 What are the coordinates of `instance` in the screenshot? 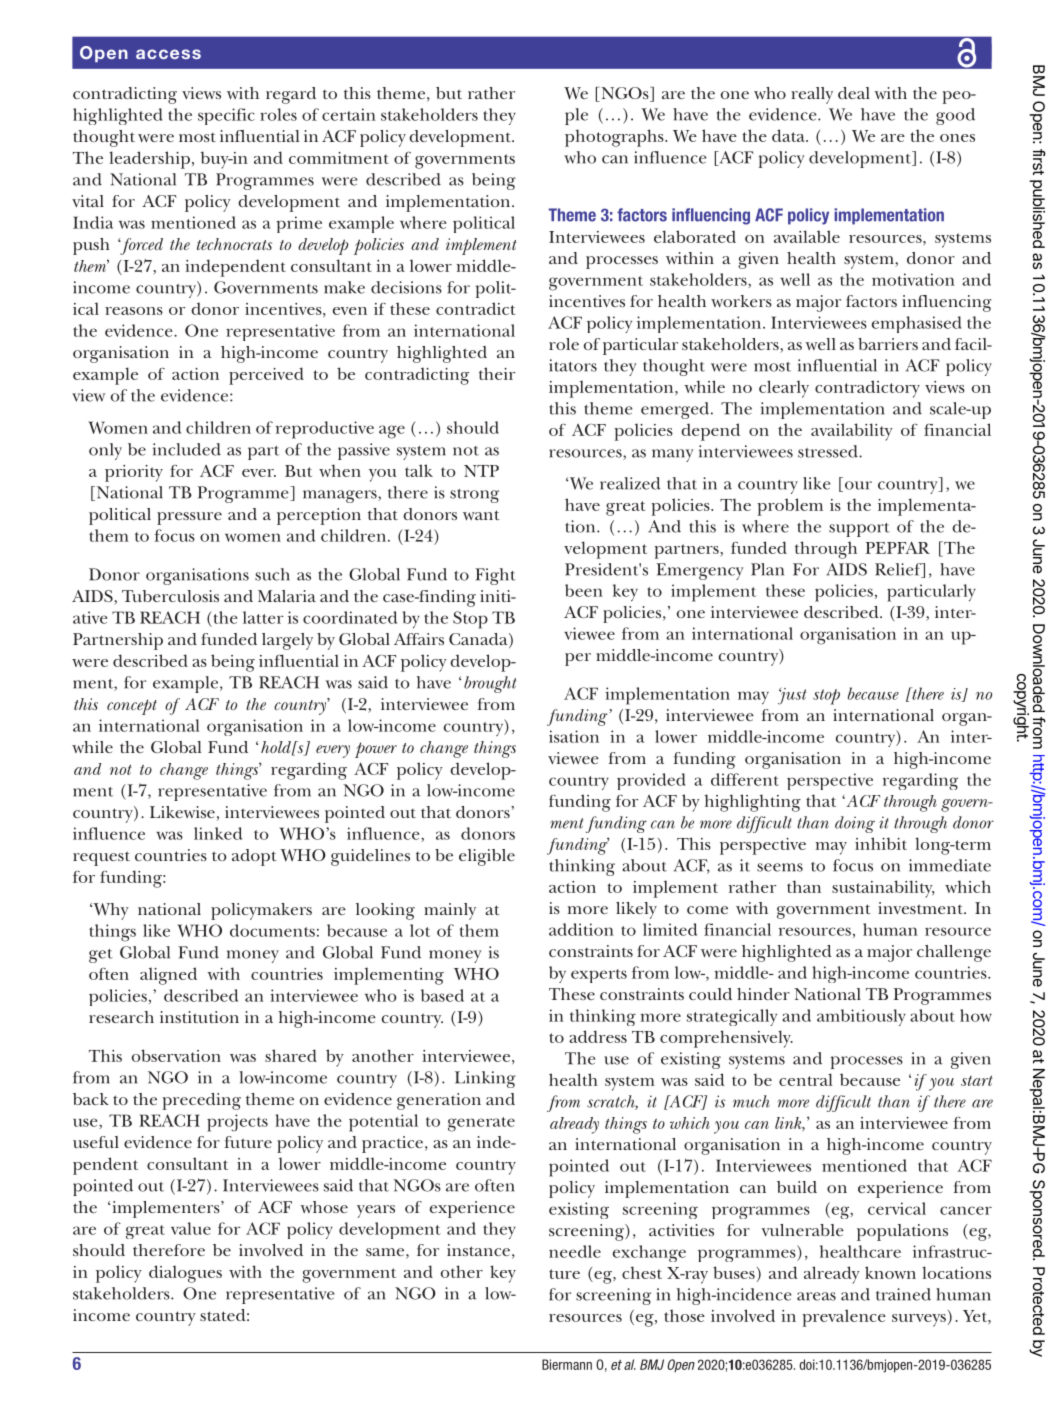 It's located at (478, 1250).
